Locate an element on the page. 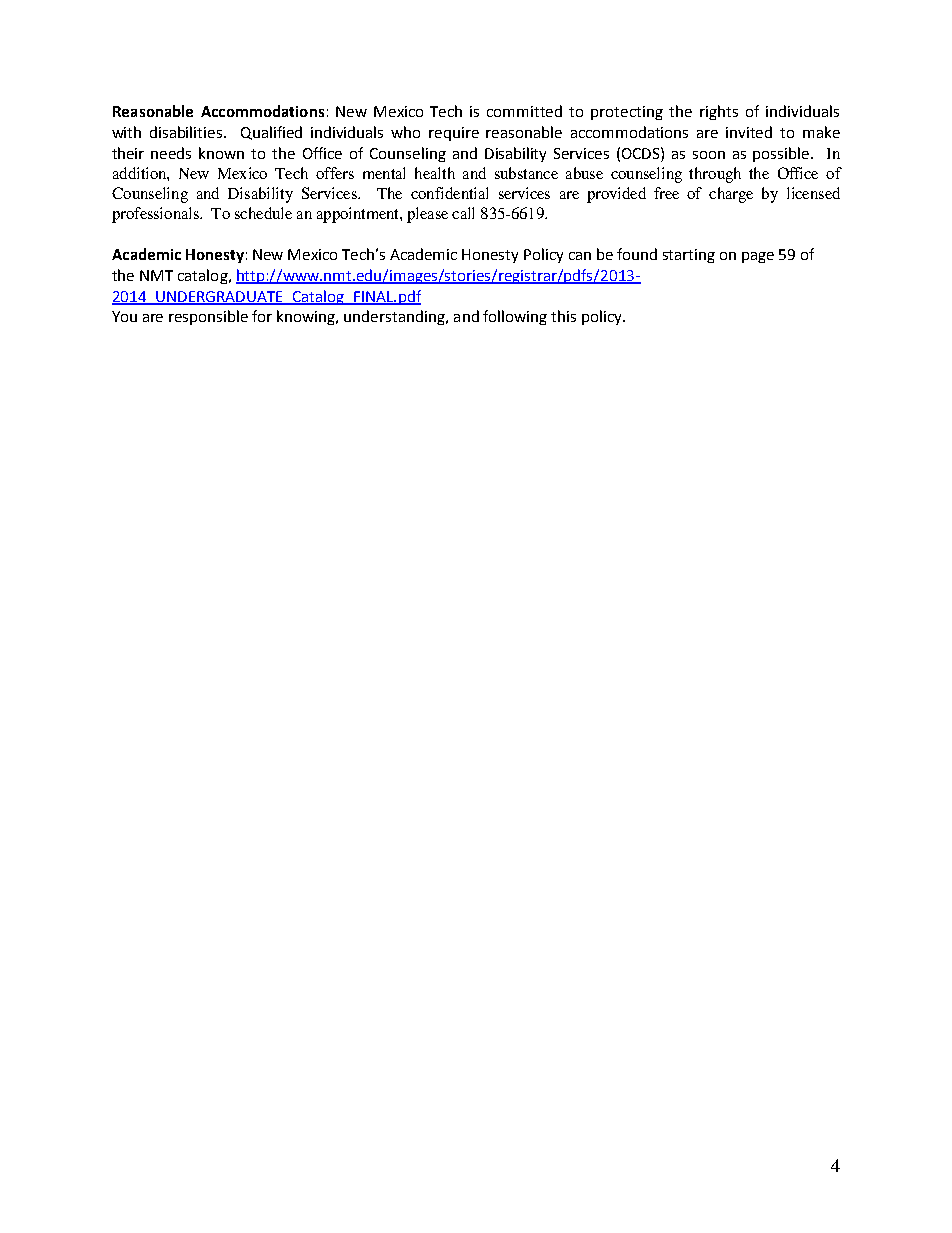 This document has width=952, height=1233. page is located at coordinates (758, 257).
